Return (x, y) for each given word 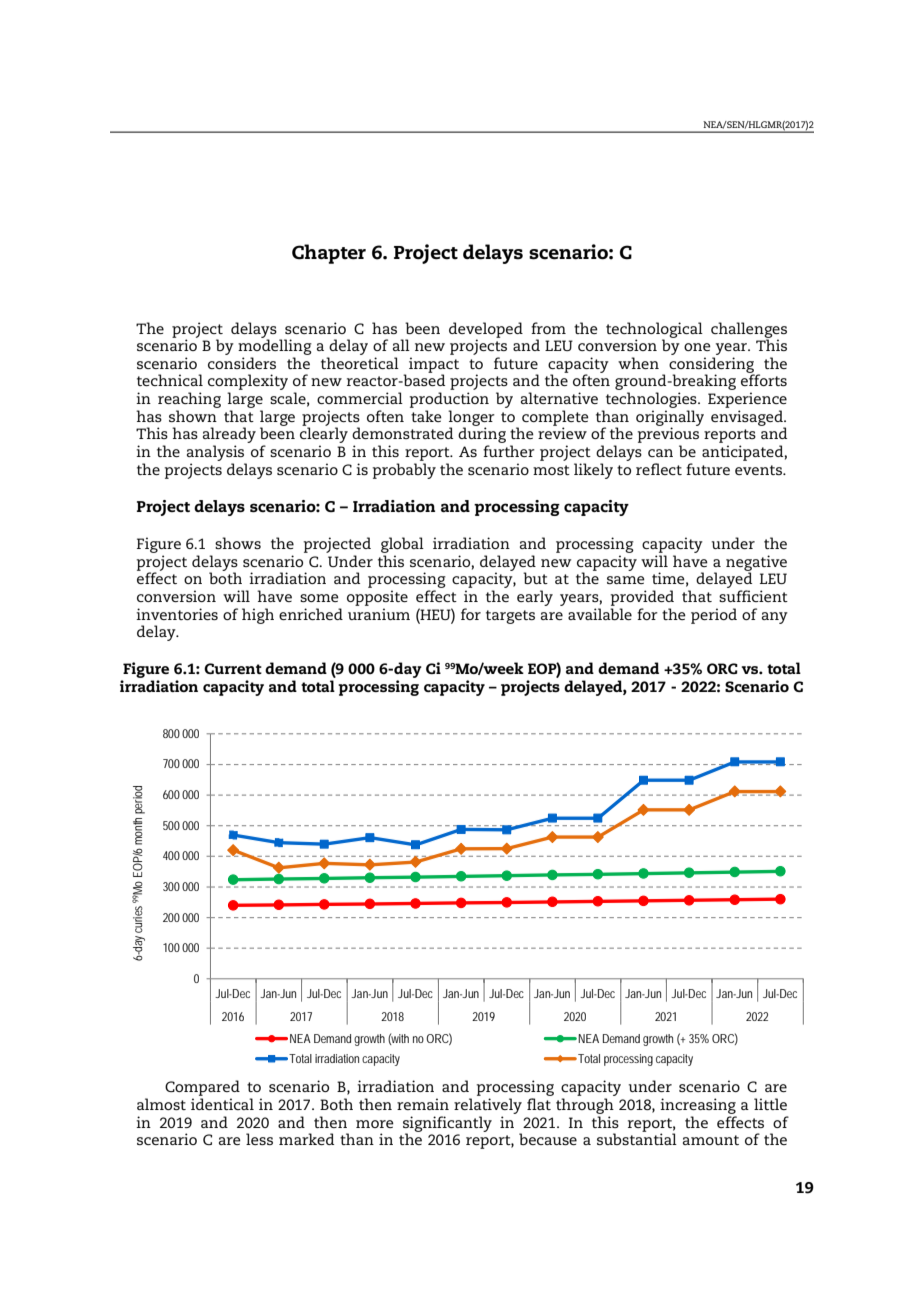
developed (486, 331)
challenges (749, 331)
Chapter (329, 254)
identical (222, 1104)
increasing (698, 1107)
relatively (488, 1107)
